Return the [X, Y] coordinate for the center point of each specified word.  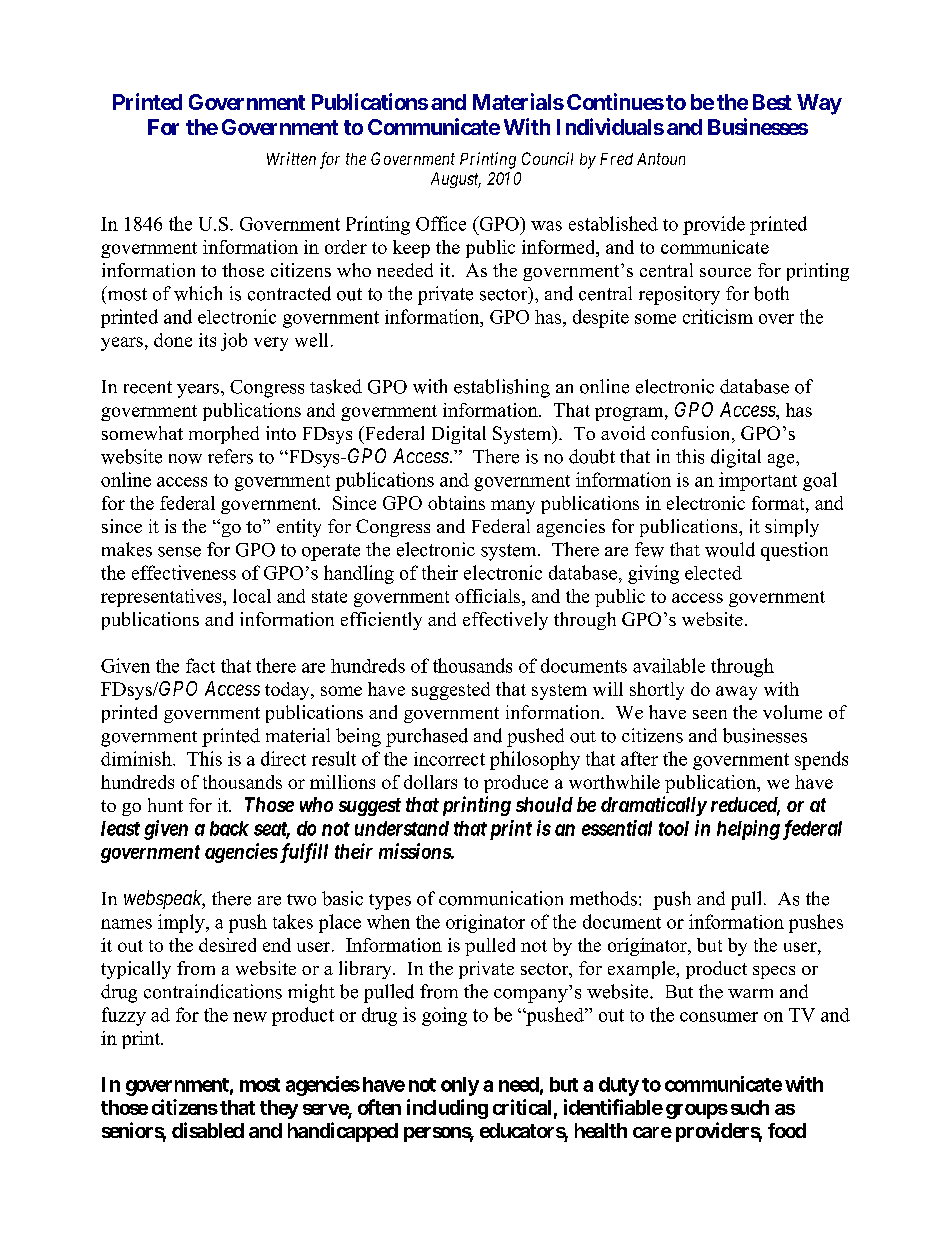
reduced [745, 806]
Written [291, 158]
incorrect [449, 759]
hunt [165, 805]
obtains [456, 503]
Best [772, 102]
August [456, 180]
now [185, 459]
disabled [208, 1130]
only [460, 1086]
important [758, 481]
